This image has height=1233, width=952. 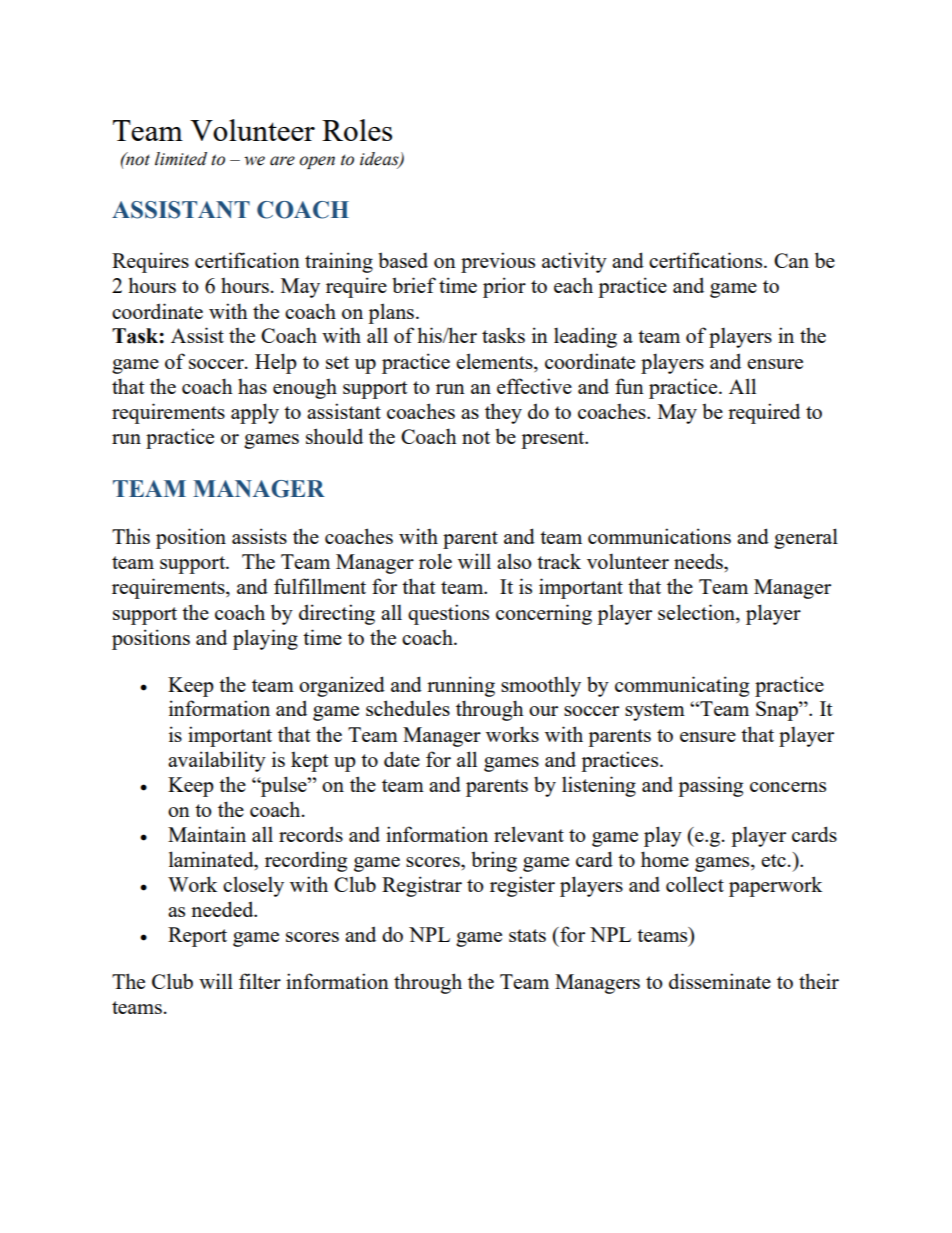 What do you see at coordinates (514, 561) in the image?
I see `also` at bounding box center [514, 561].
